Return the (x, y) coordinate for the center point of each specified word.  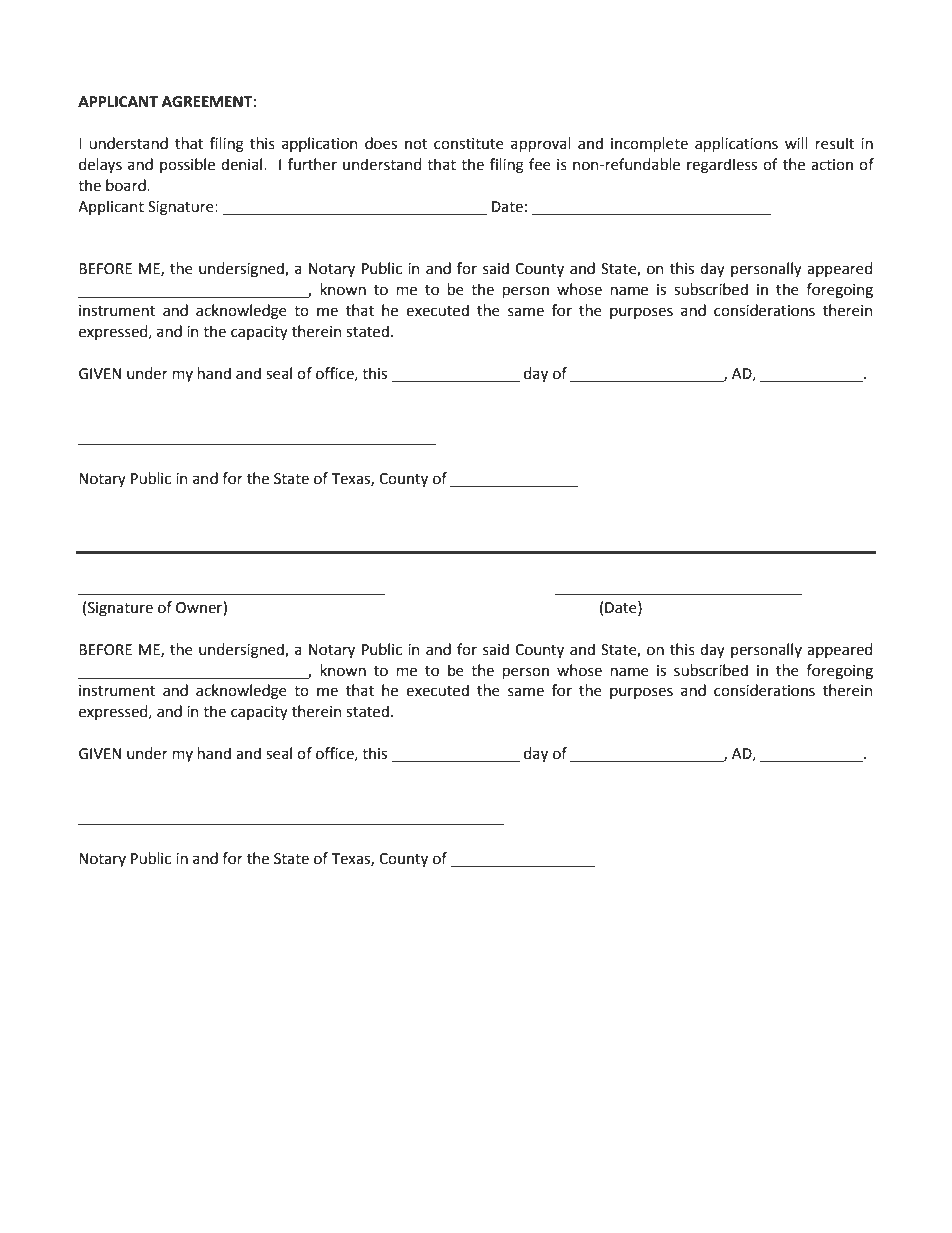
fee (540, 164)
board (127, 185)
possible (187, 165)
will (796, 143)
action (832, 165)
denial (243, 164)
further (312, 164)
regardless (722, 166)
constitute (469, 144)
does (381, 143)
